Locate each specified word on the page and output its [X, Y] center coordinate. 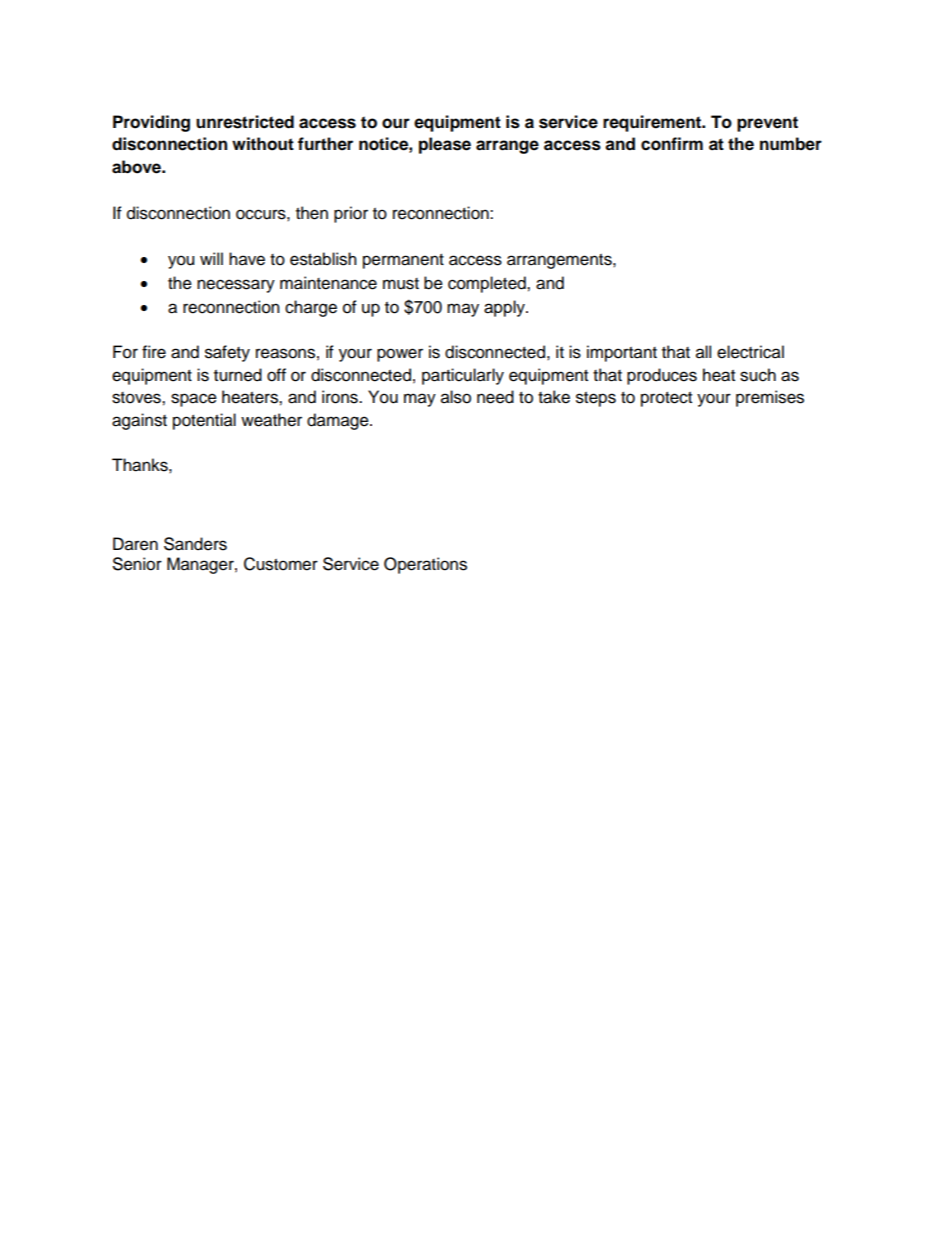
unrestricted [245, 122]
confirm [672, 144]
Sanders [195, 544]
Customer [281, 564]
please [445, 145]
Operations [425, 565]
